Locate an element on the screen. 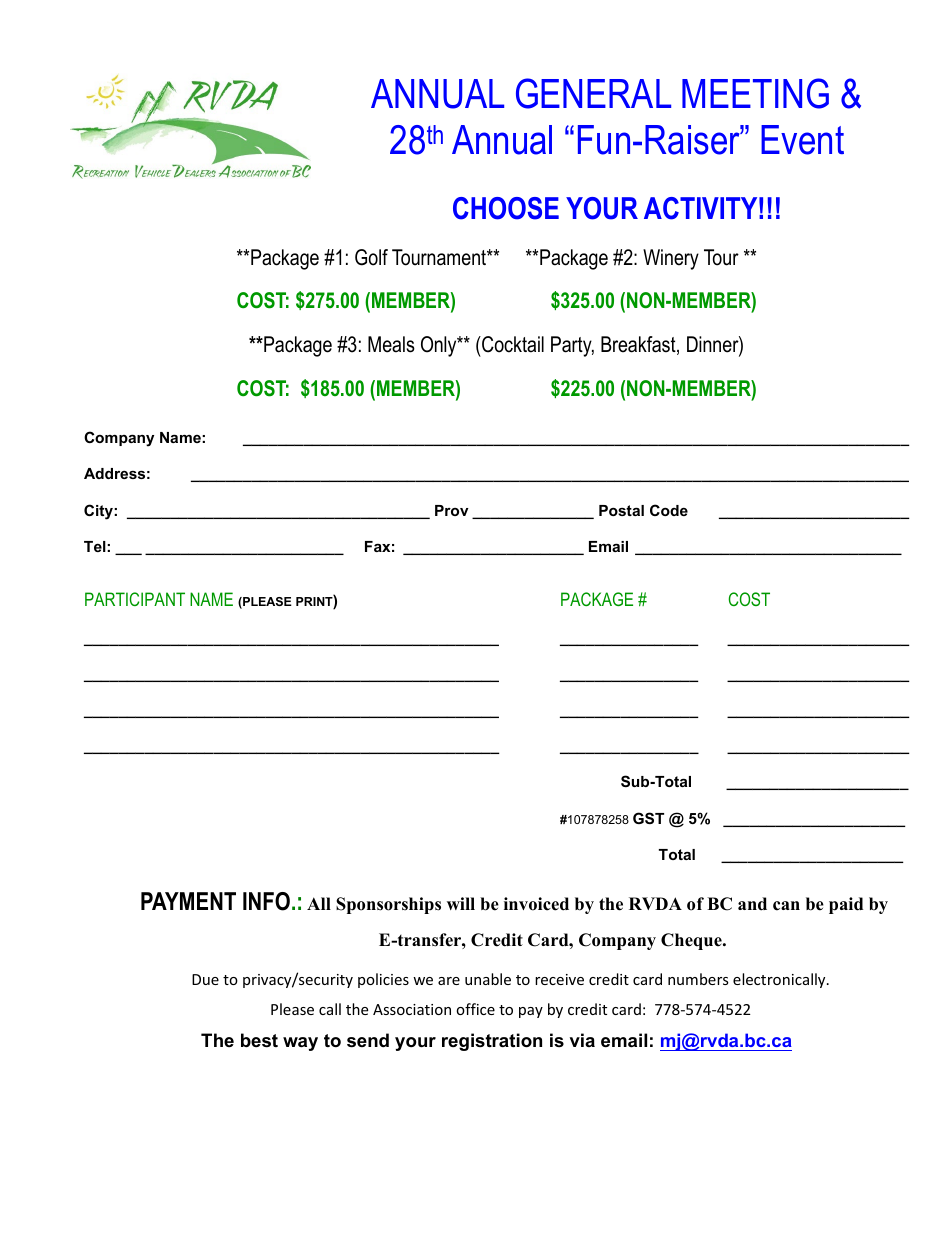  MEETING is located at coordinates (755, 93).
